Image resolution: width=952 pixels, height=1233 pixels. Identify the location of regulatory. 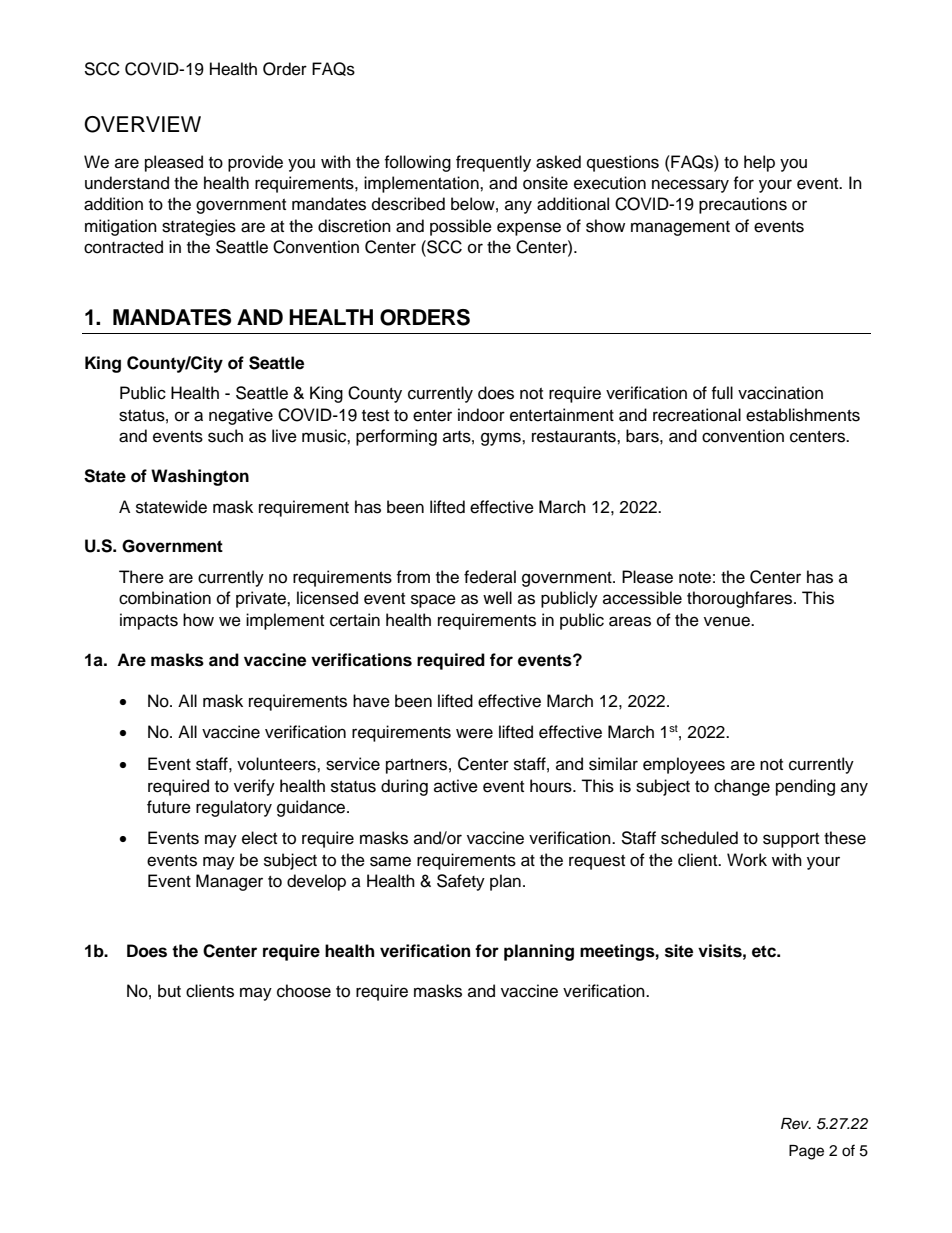
(234, 808).
